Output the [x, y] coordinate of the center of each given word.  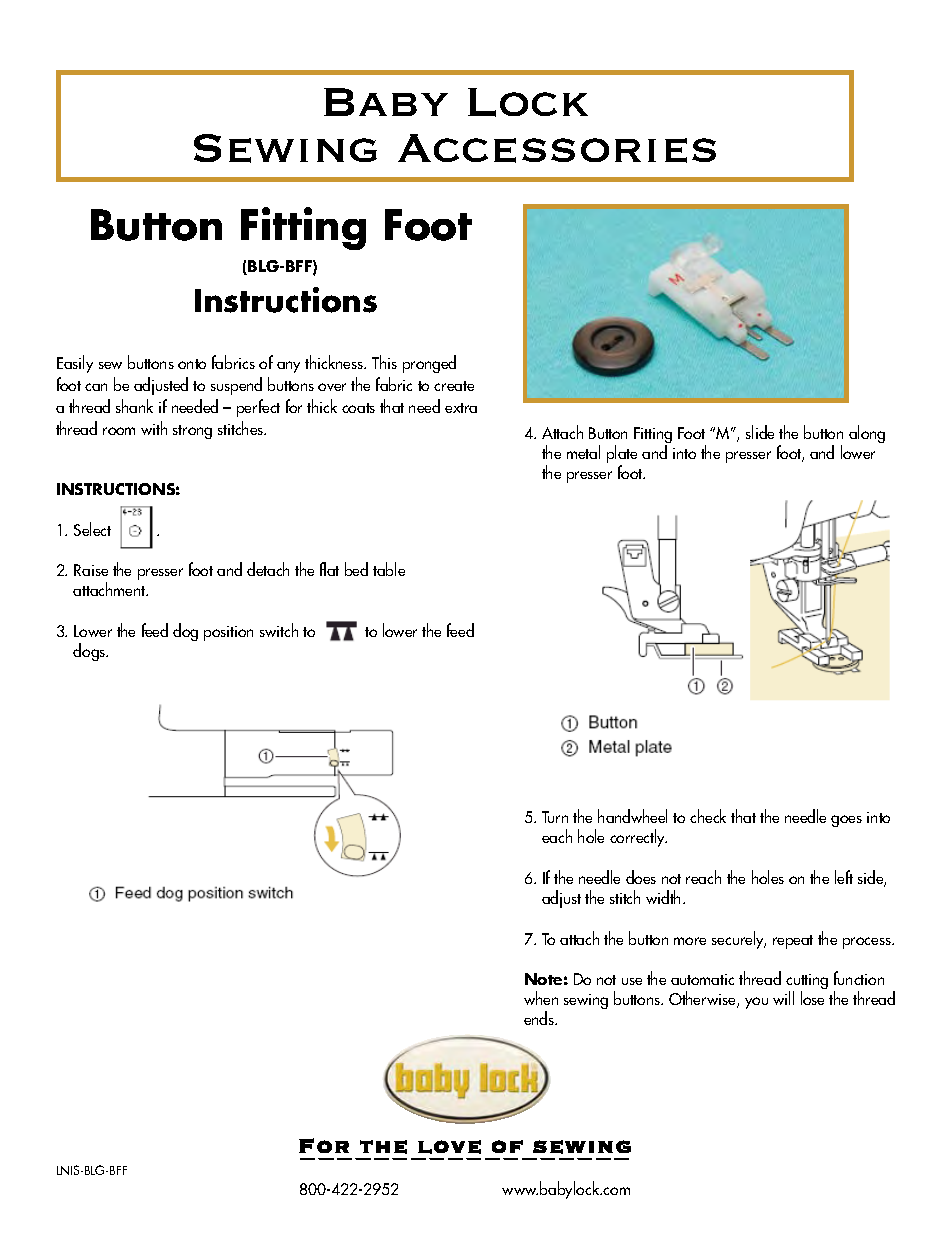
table [389, 569]
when [541, 998]
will [783, 998]
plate [622, 455]
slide [760, 432]
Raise [91, 570]
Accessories [557, 148]
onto [192, 364]
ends [540, 1018]
